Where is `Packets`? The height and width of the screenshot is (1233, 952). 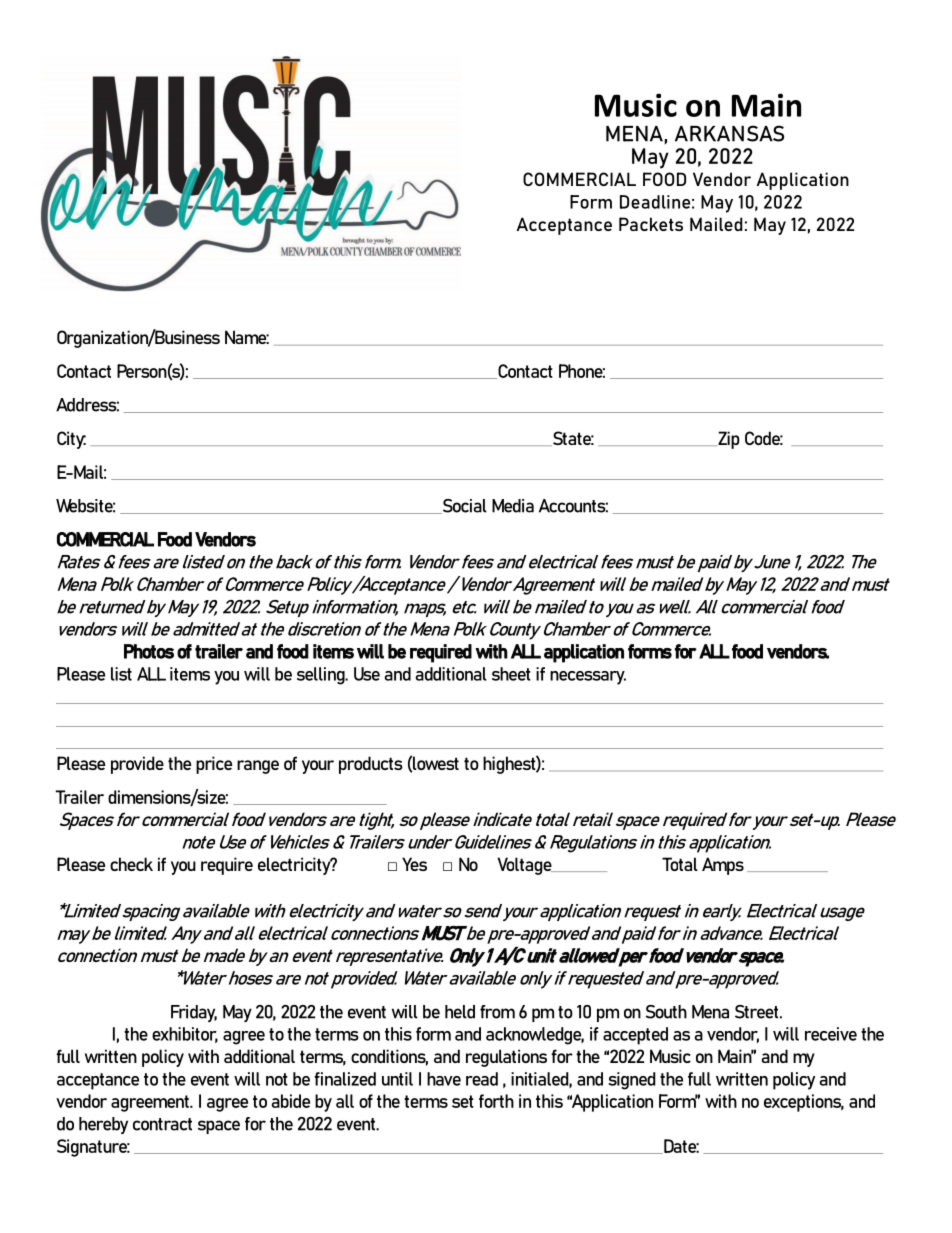 Packets is located at coordinates (651, 224).
